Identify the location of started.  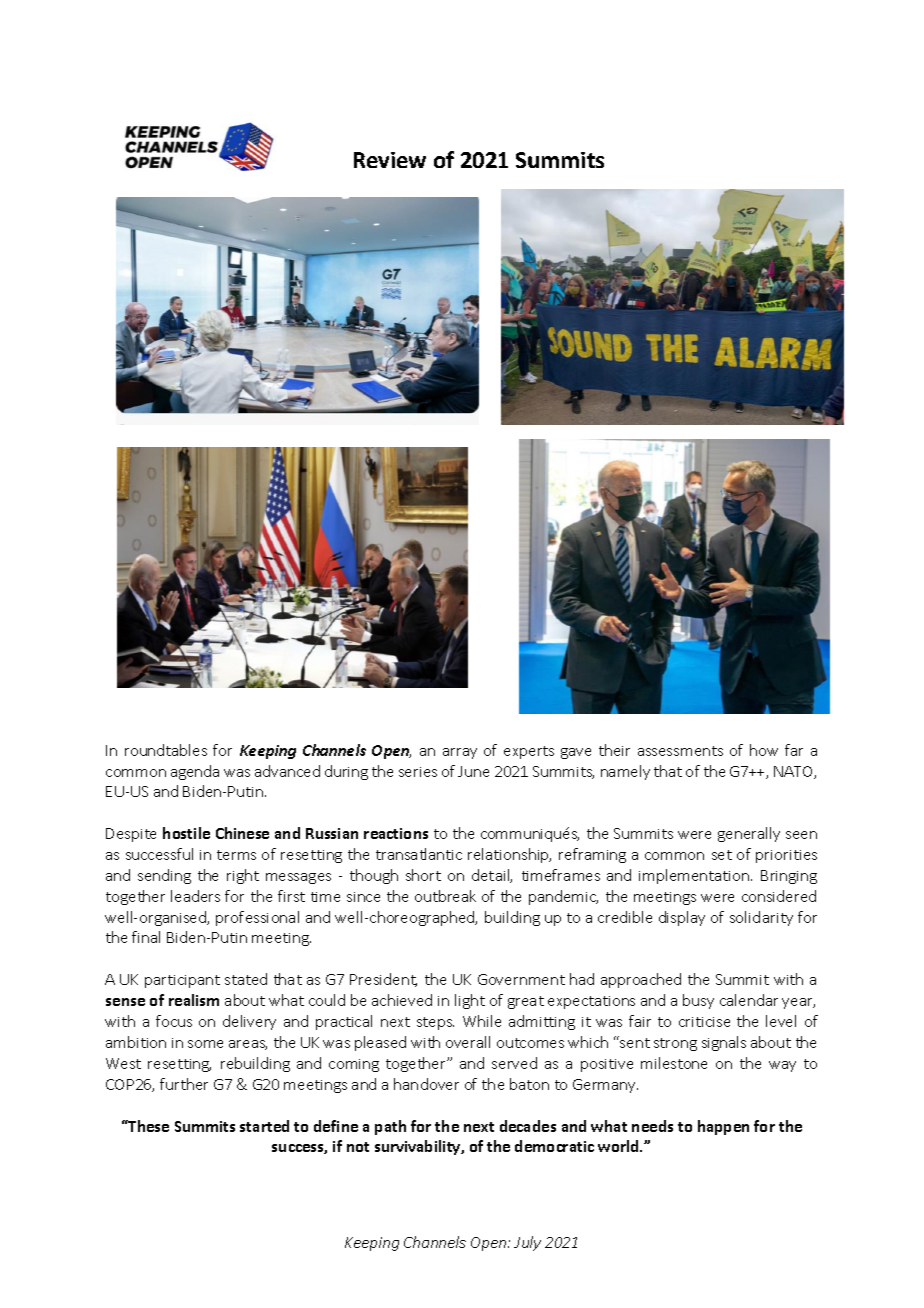
(264, 1126).
